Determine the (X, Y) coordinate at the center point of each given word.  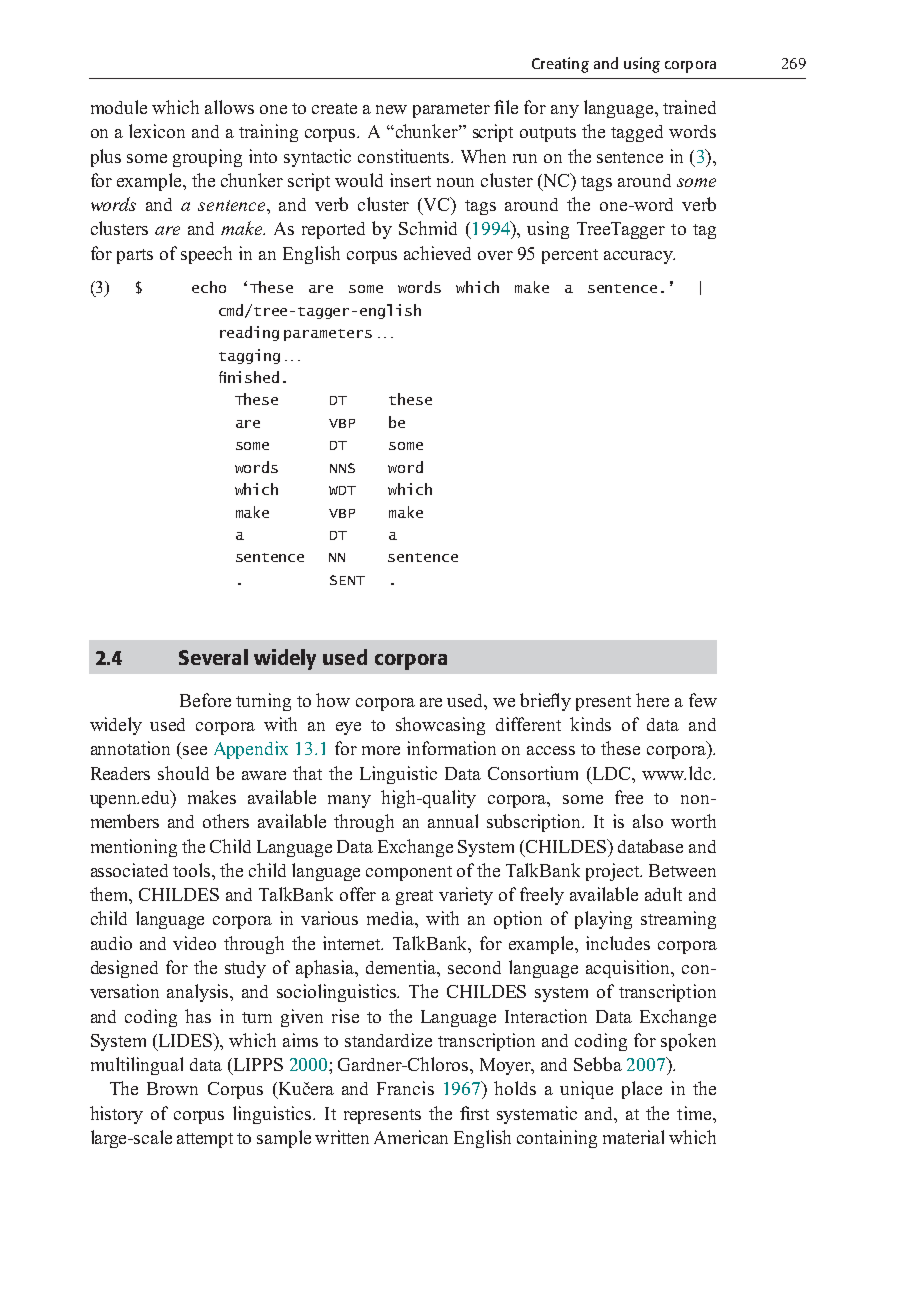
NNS (342, 468)
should (183, 773)
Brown (172, 1088)
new (391, 109)
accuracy (639, 257)
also (648, 821)
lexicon (157, 131)
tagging (249, 356)
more (381, 750)
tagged (637, 133)
